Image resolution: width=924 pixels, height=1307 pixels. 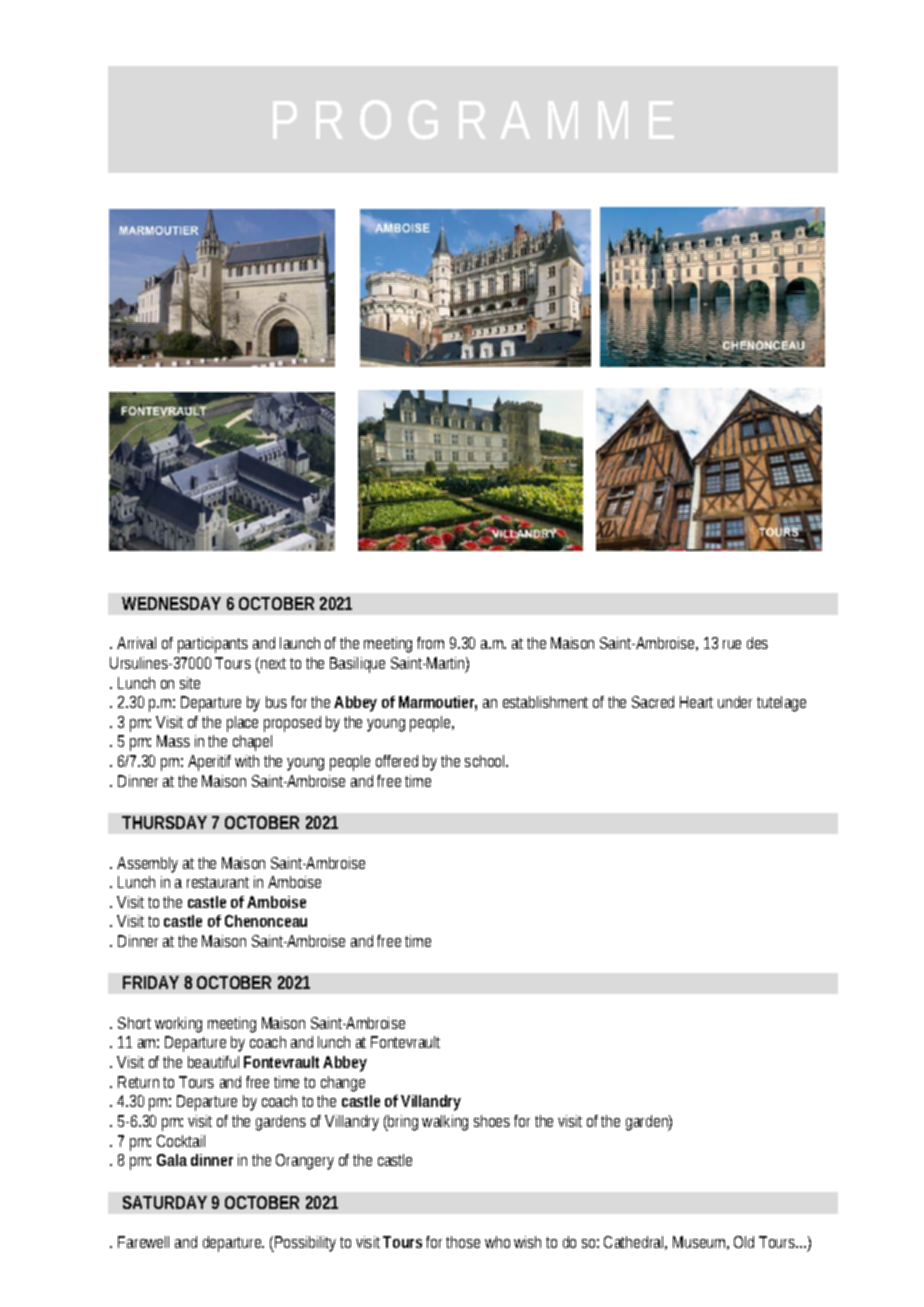 I want to click on THURSDAY, so click(x=164, y=822).
